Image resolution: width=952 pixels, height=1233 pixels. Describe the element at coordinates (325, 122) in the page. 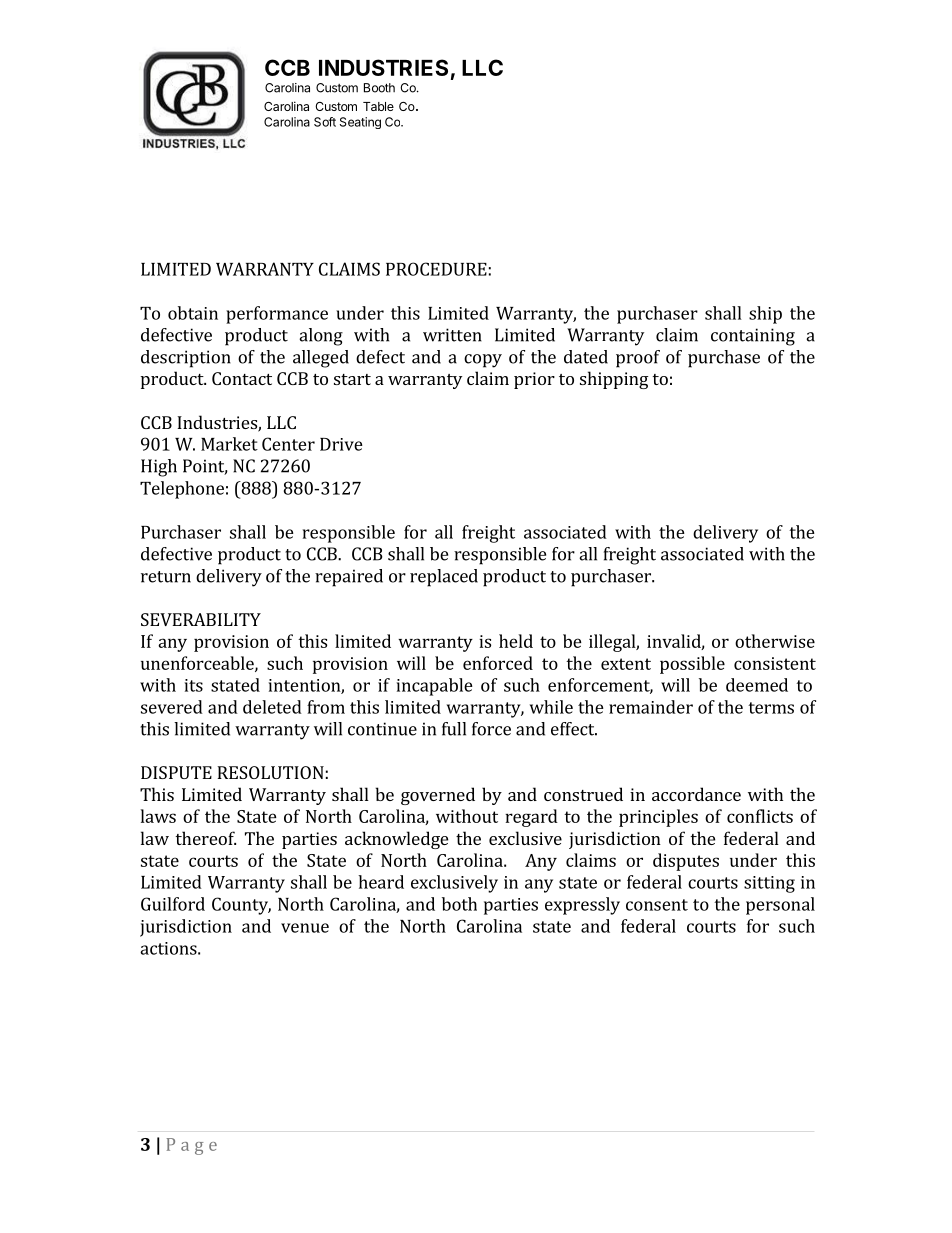

I see `Soft` at that location.
